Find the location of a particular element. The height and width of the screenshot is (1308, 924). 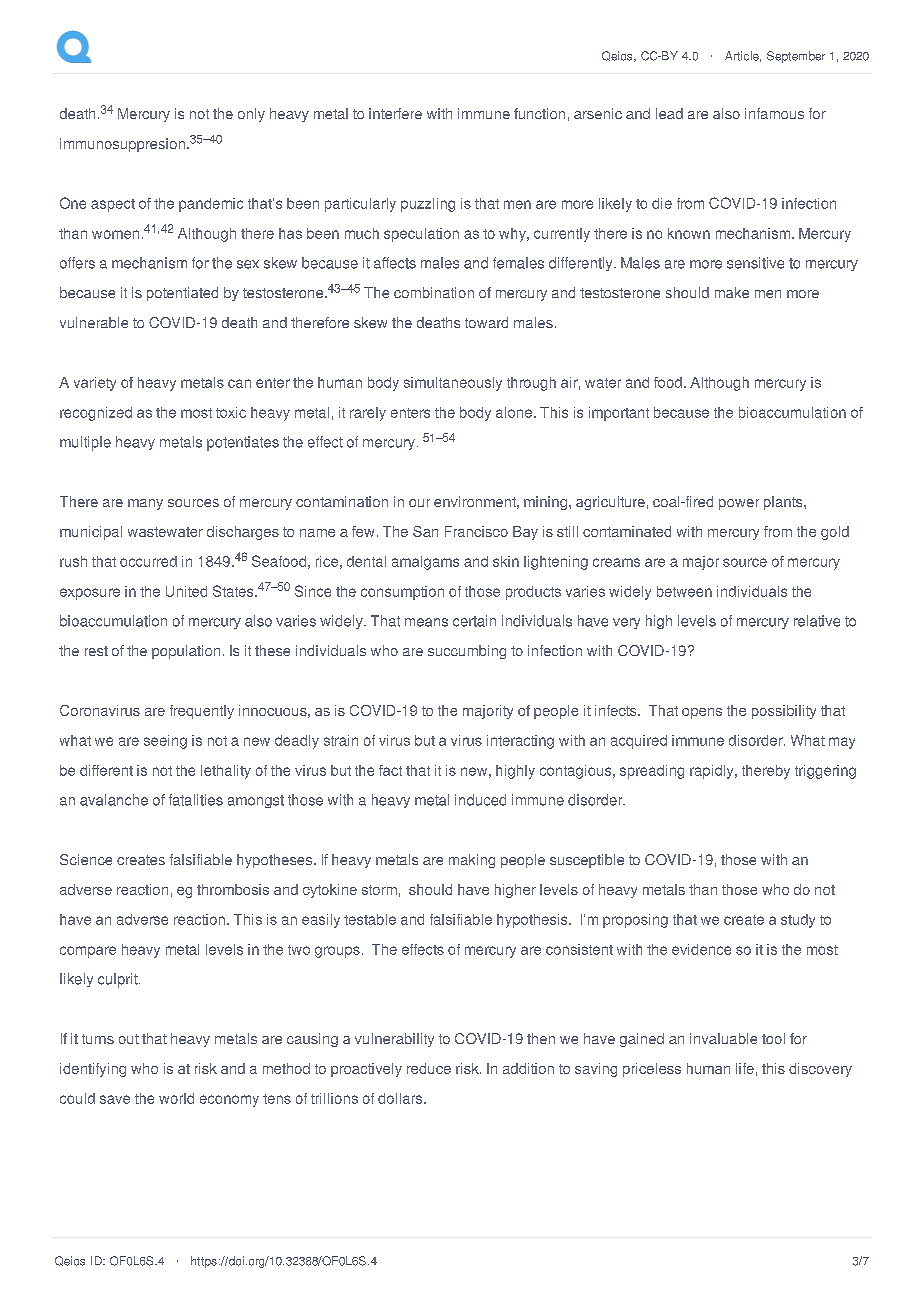

world is located at coordinates (176, 1098).
